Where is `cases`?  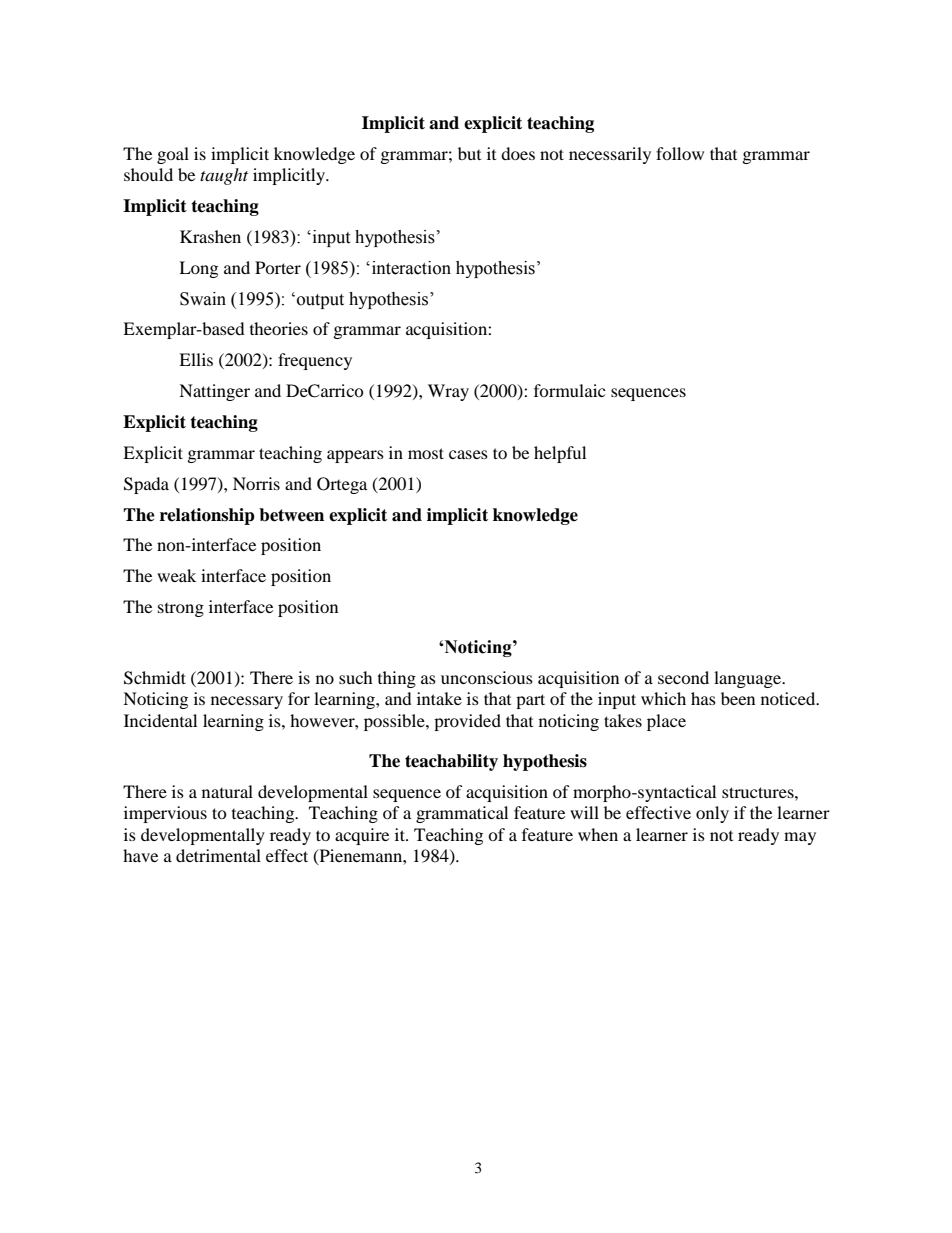 cases is located at coordinates (468, 454).
